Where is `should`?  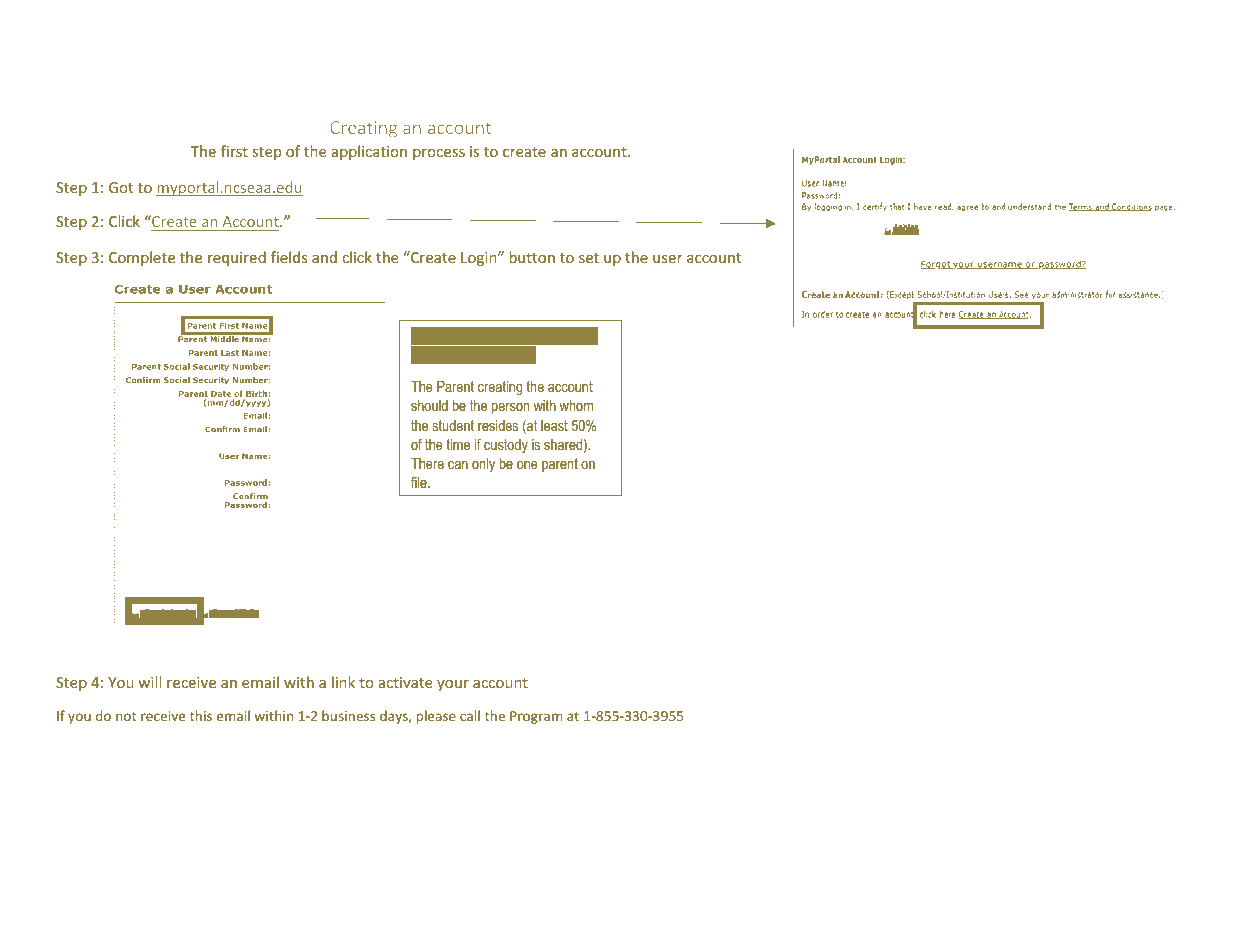 should is located at coordinates (429, 405).
